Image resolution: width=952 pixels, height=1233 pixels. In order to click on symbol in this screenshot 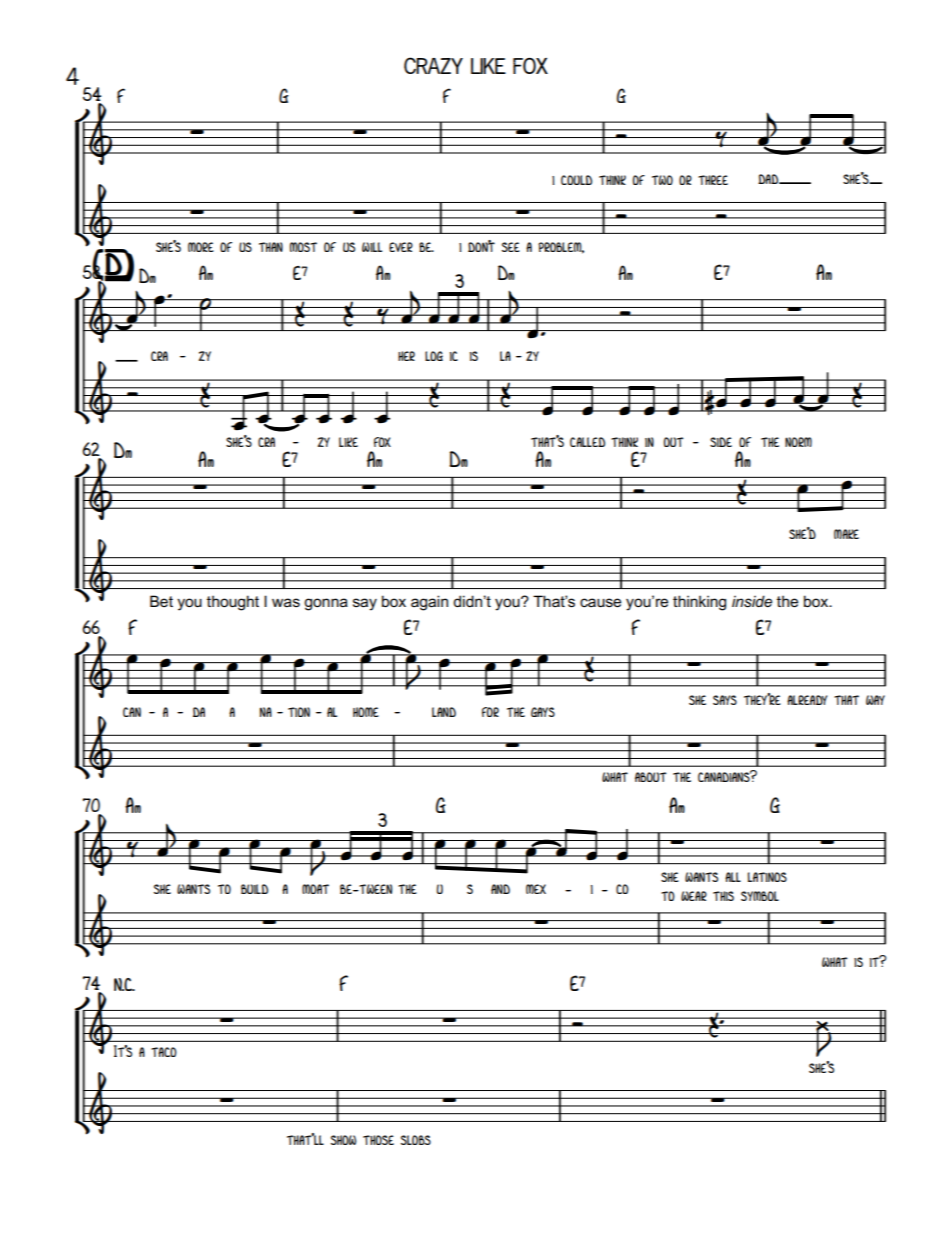, I will do `click(760, 896)`.
